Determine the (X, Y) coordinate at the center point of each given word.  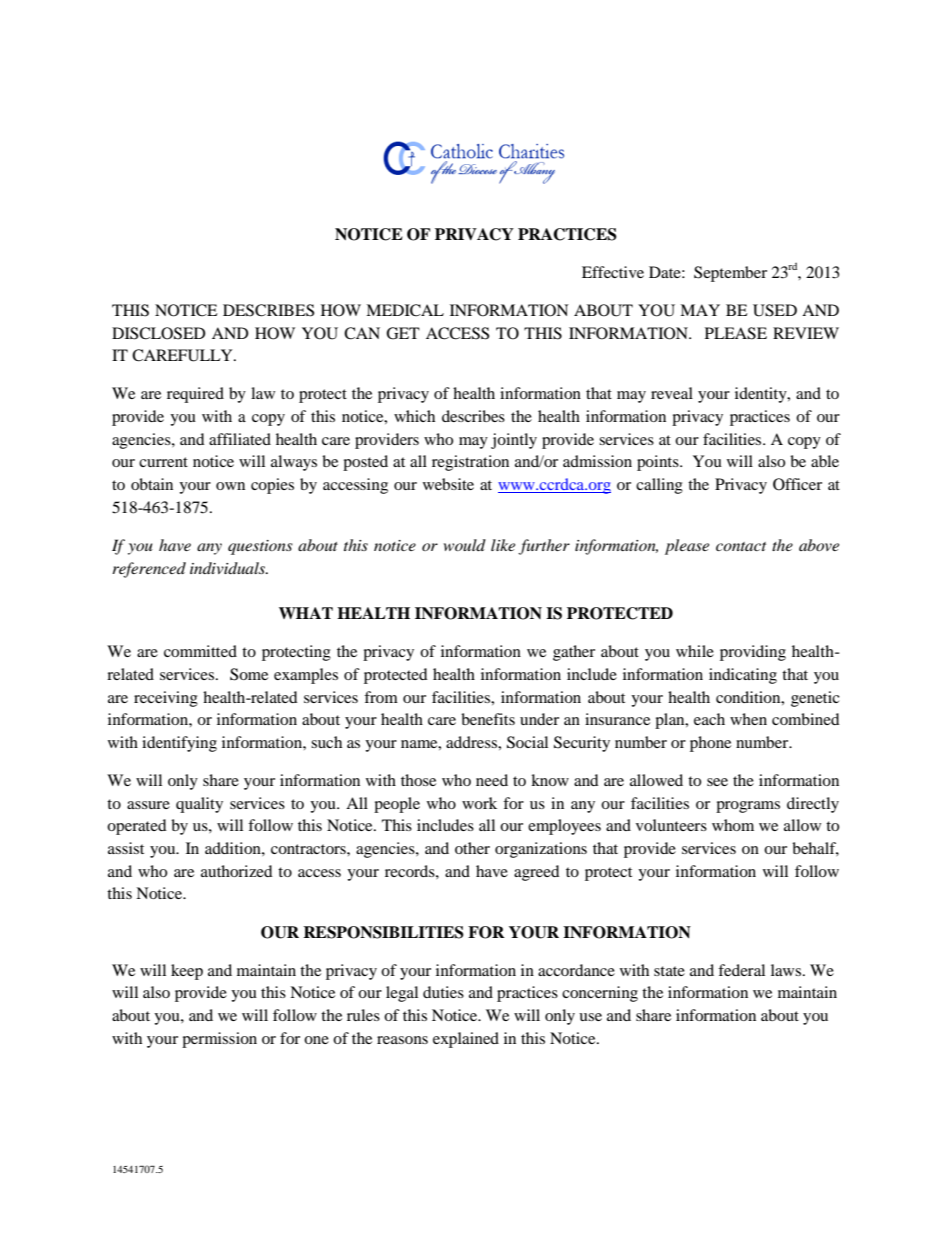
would (465, 545)
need (492, 780)
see (717, 782)
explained (466, 1040)
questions (260, 547)
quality (199, 805)
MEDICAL (405, 310)
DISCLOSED (159, 333)
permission (219, 1040)
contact (741, 546)
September (730, 274)
